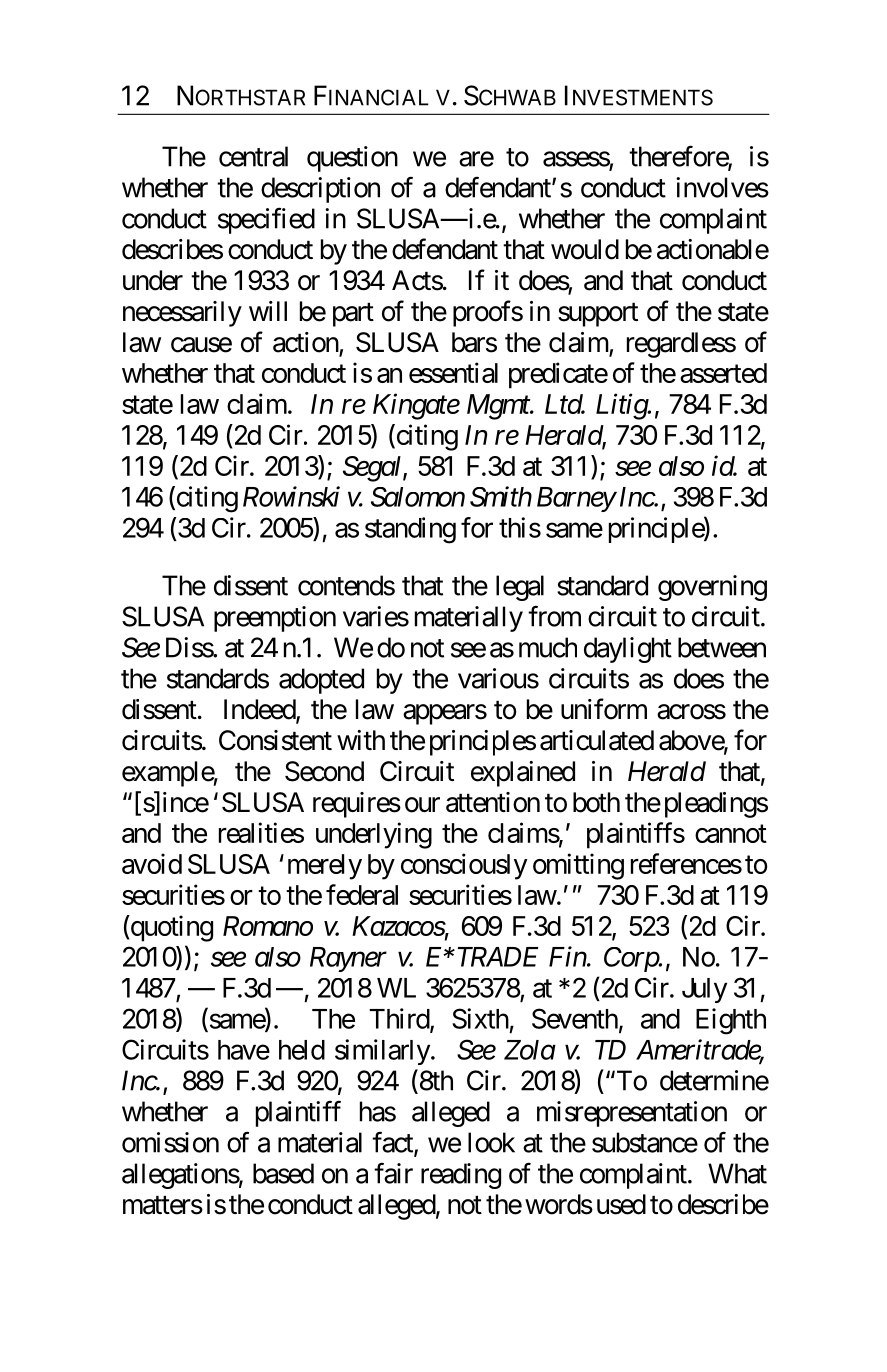 This image has width=887, height=1372. Describe the element at coordinates (253, 156) in the image. I see `central` at that location.
